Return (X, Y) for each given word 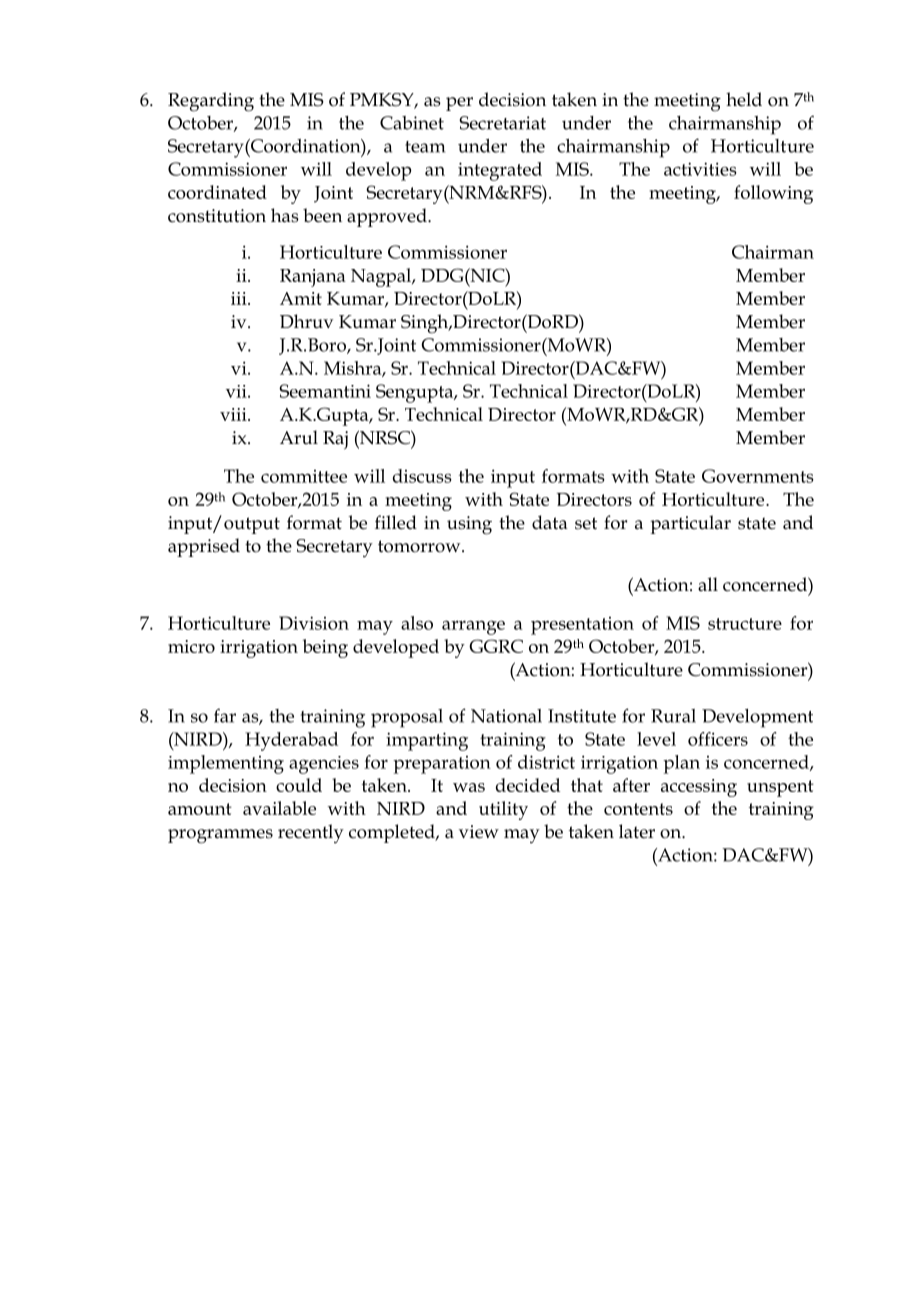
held (744, 99)
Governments (758, 476)
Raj (335, 440)
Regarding (211, 102)
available (279, 808)
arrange (473, 627)
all (708, 584)
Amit (301, 298)
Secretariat (502, 123)
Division (314, 623)
